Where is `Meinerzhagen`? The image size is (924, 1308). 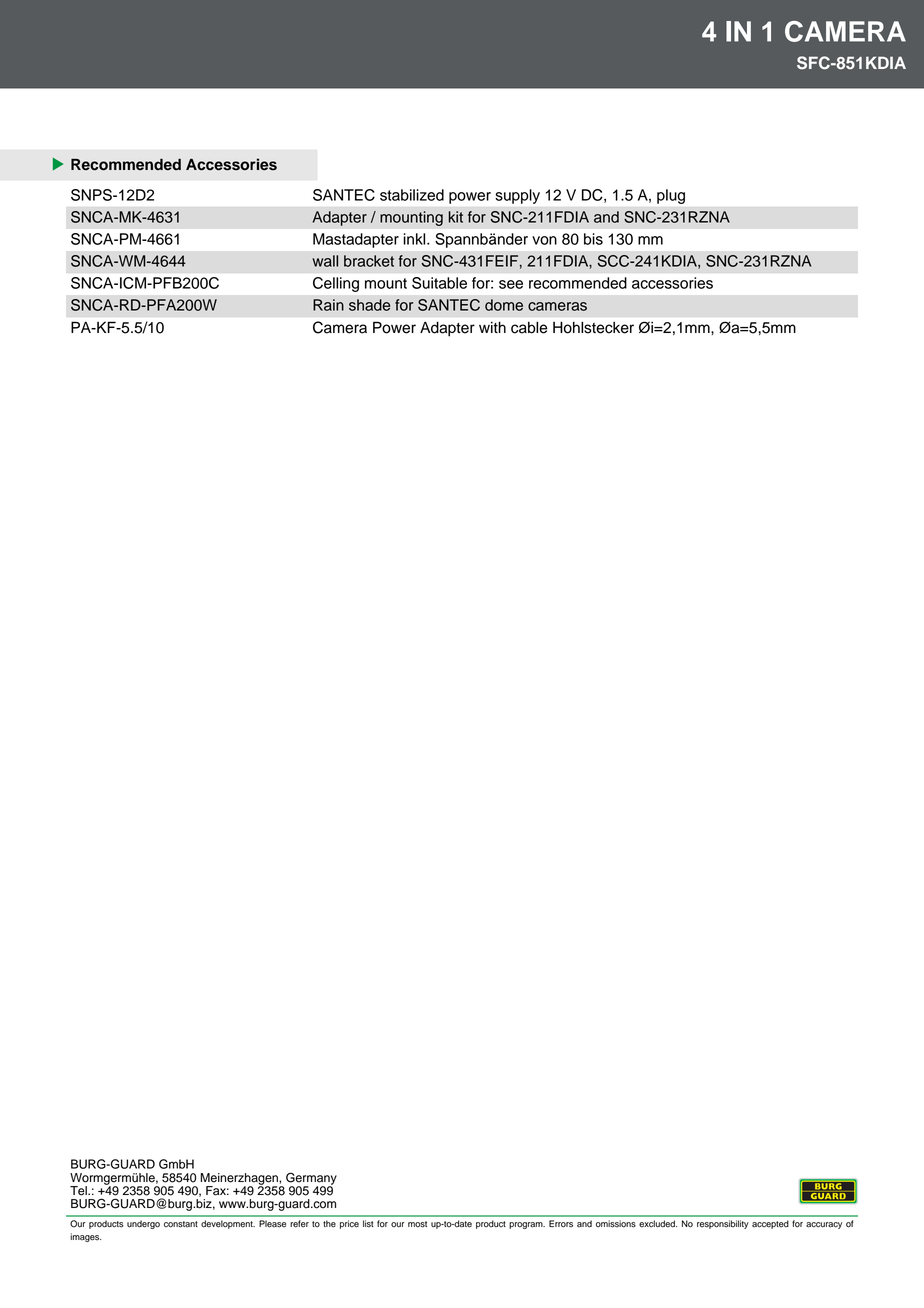
Meinerzhagen is located at coordinates (240, 1180).
